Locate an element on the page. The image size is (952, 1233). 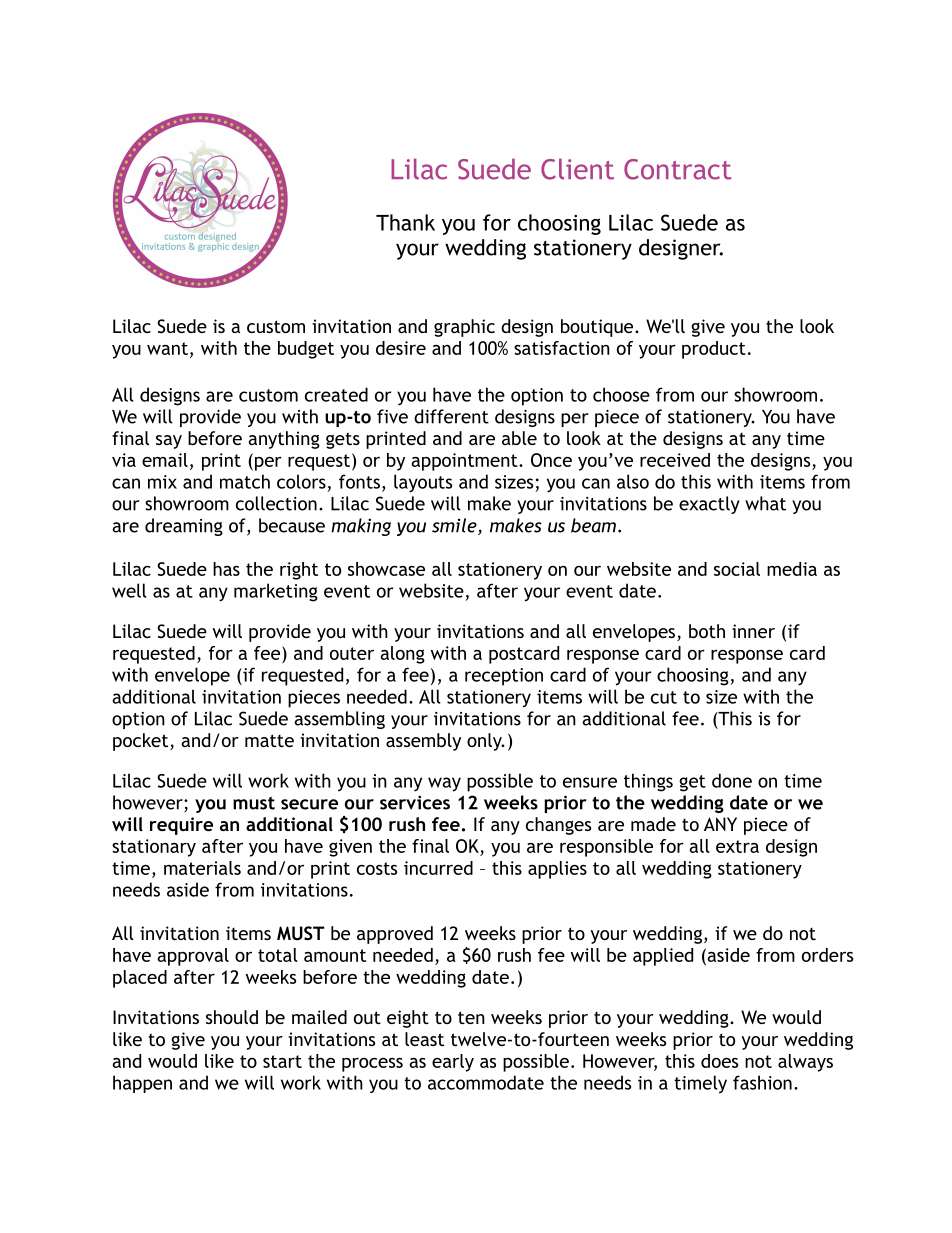
marketing is located at coordinates (276, 592).
